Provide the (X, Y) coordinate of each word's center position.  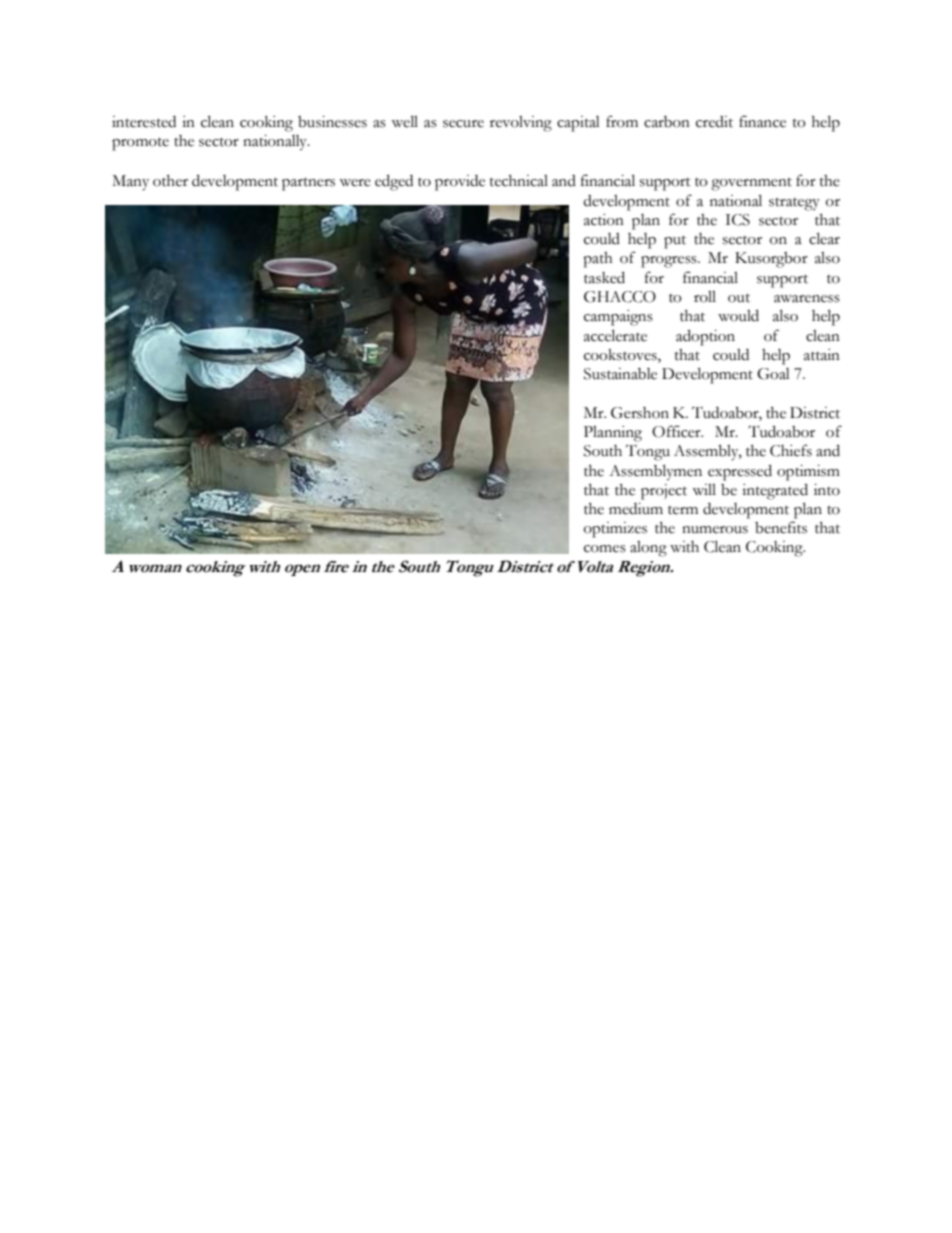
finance (762, 121)
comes (605, 549)
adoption (705, 337)
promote (140, 144)
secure (463, 124)
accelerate (615, 335)
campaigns (618, 318)
